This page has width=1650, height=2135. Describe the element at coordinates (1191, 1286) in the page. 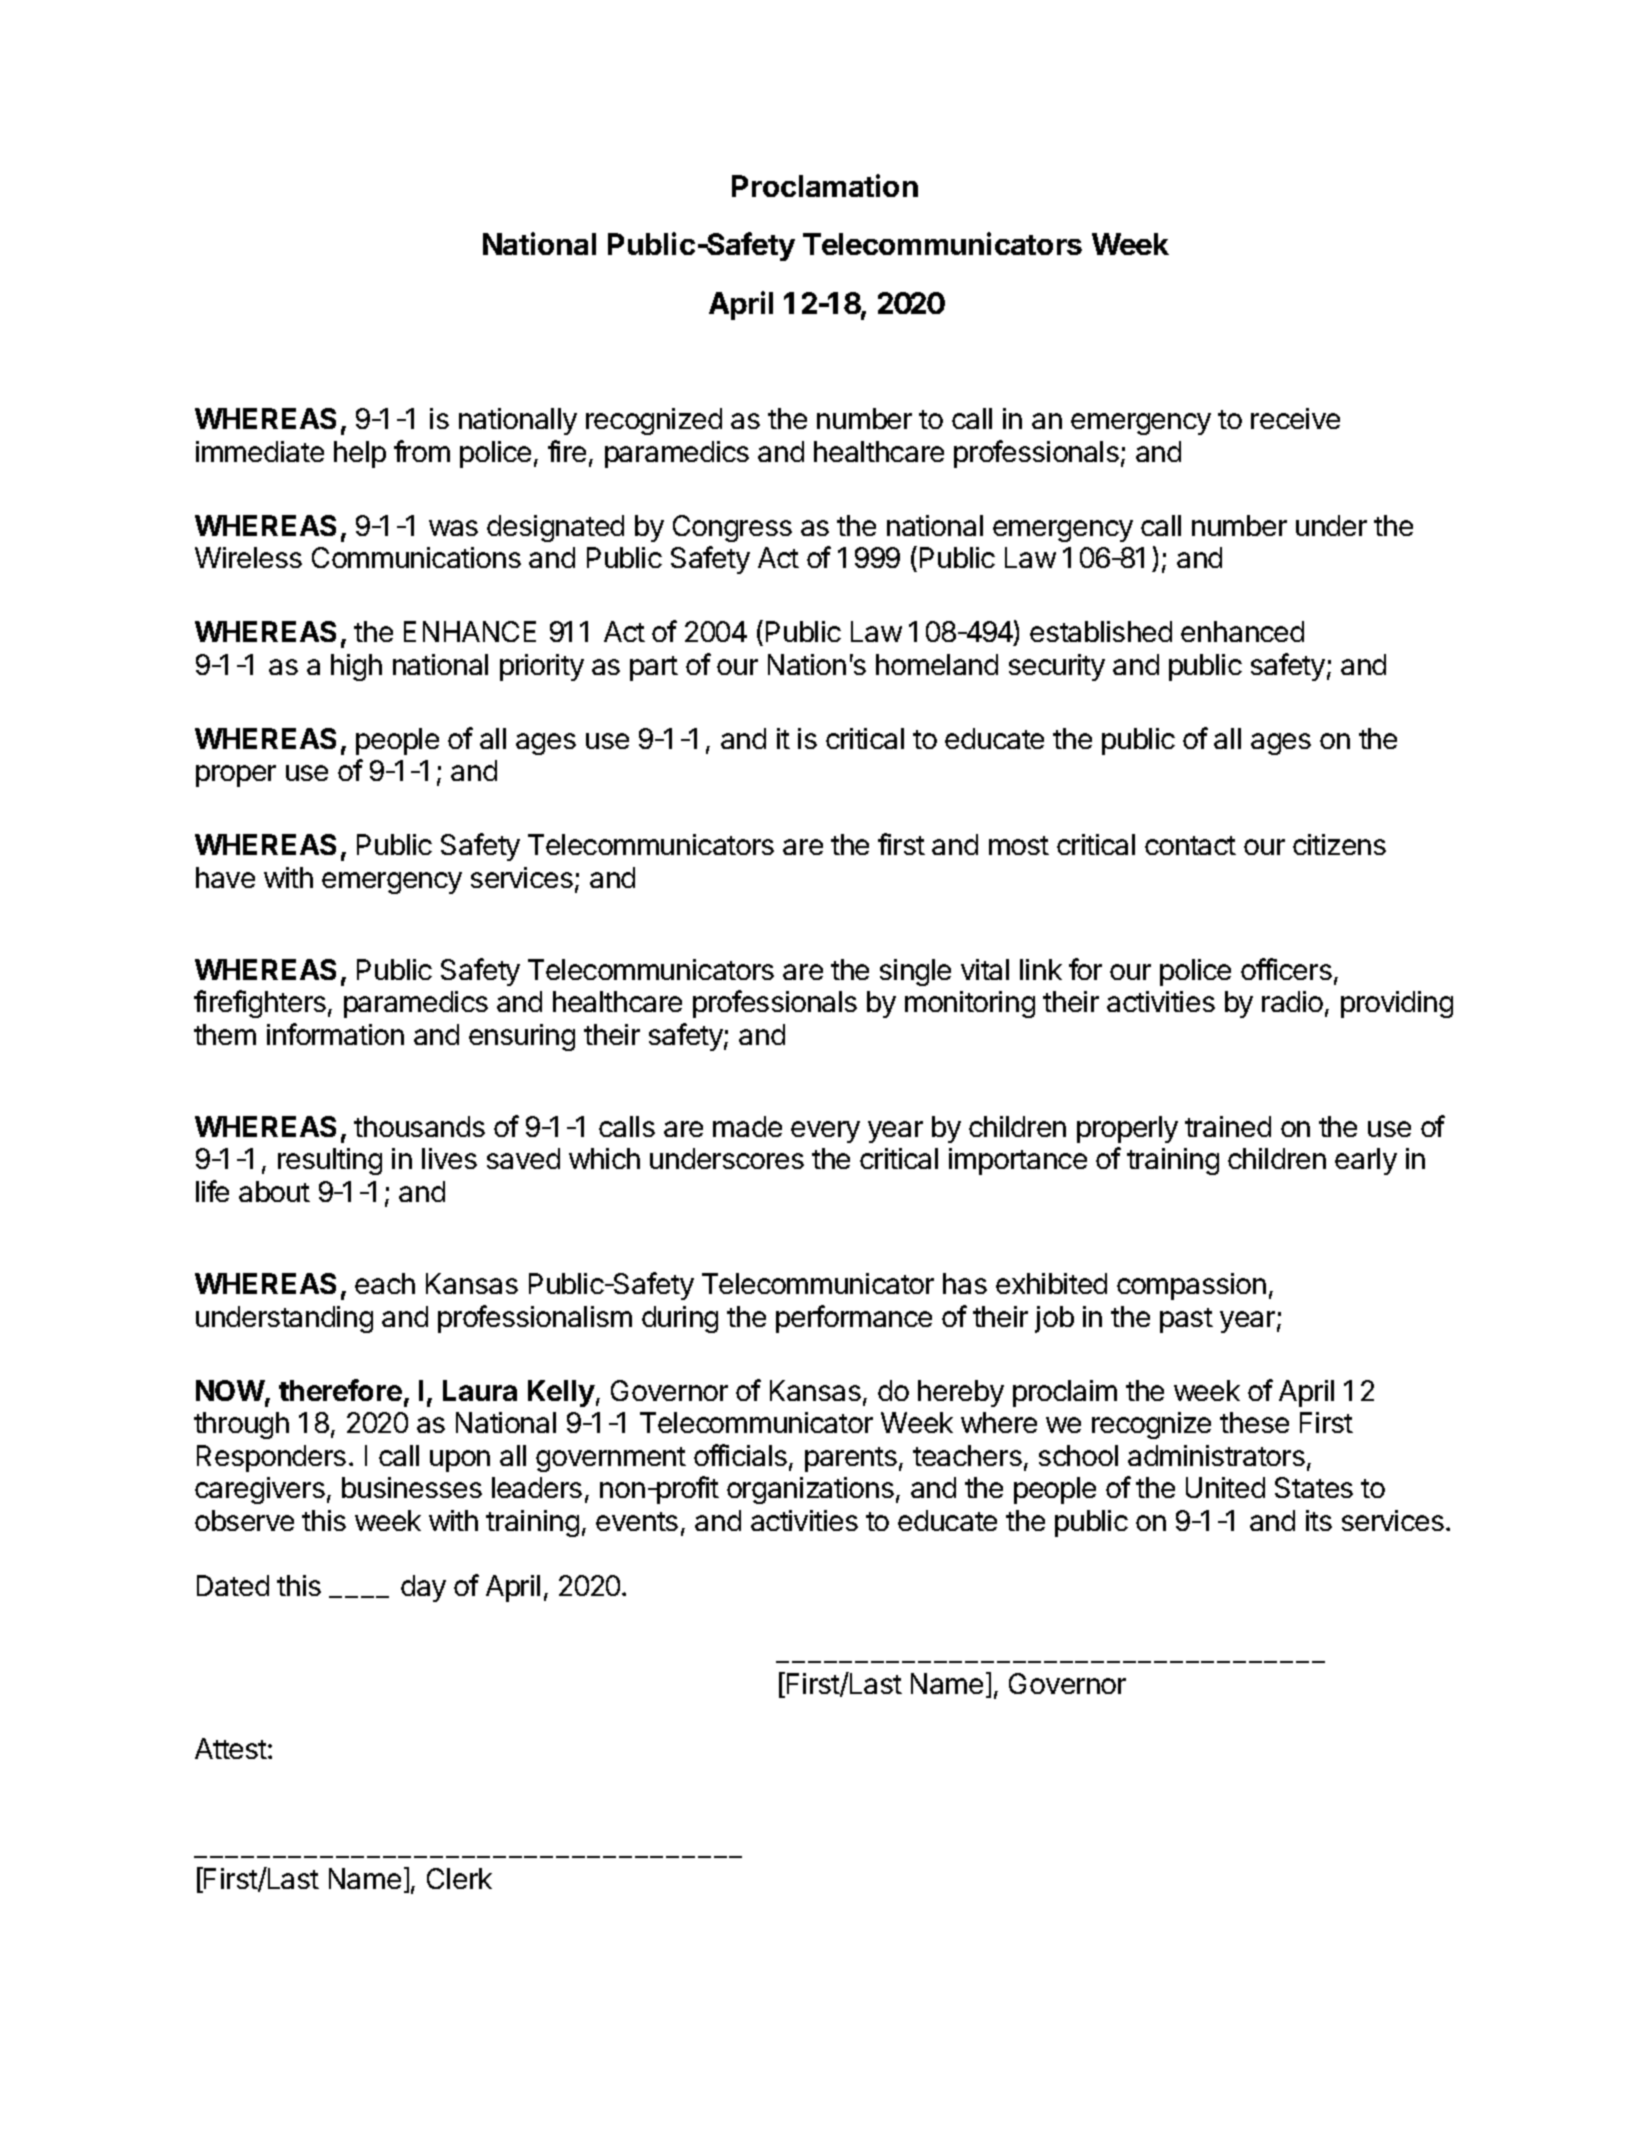

I see `compassion` at that location.
